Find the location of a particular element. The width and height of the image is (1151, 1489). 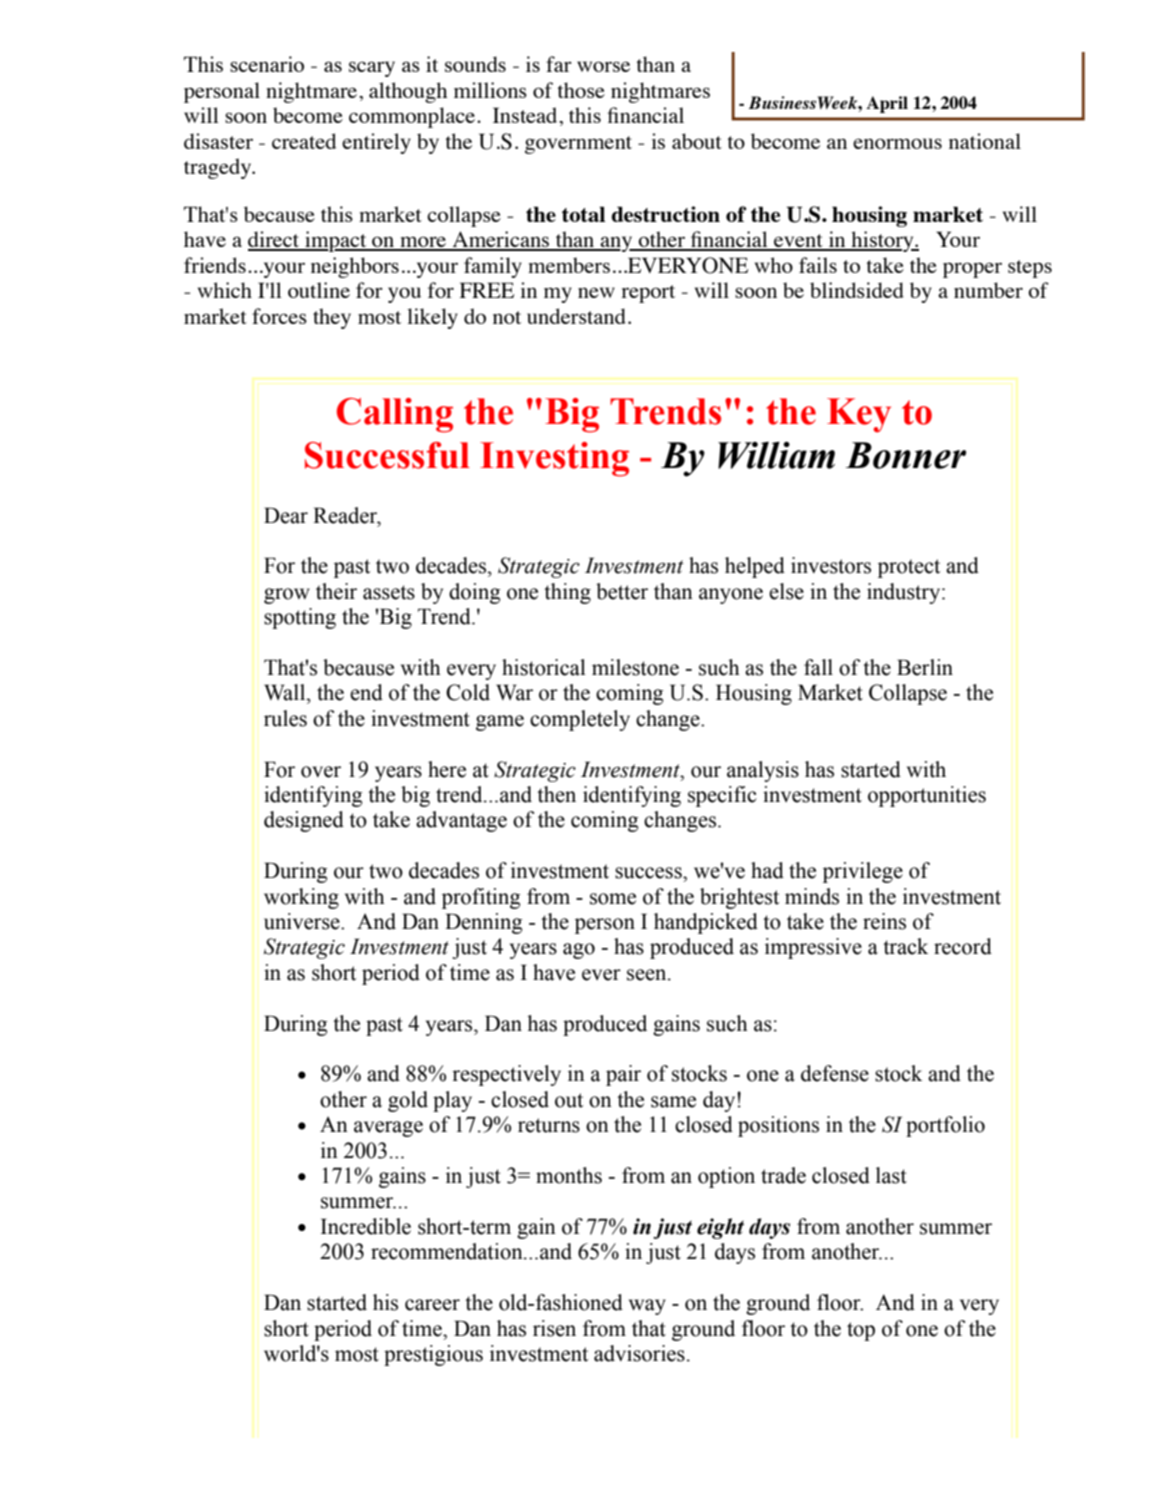

April is located at coordinates (887, 104).
